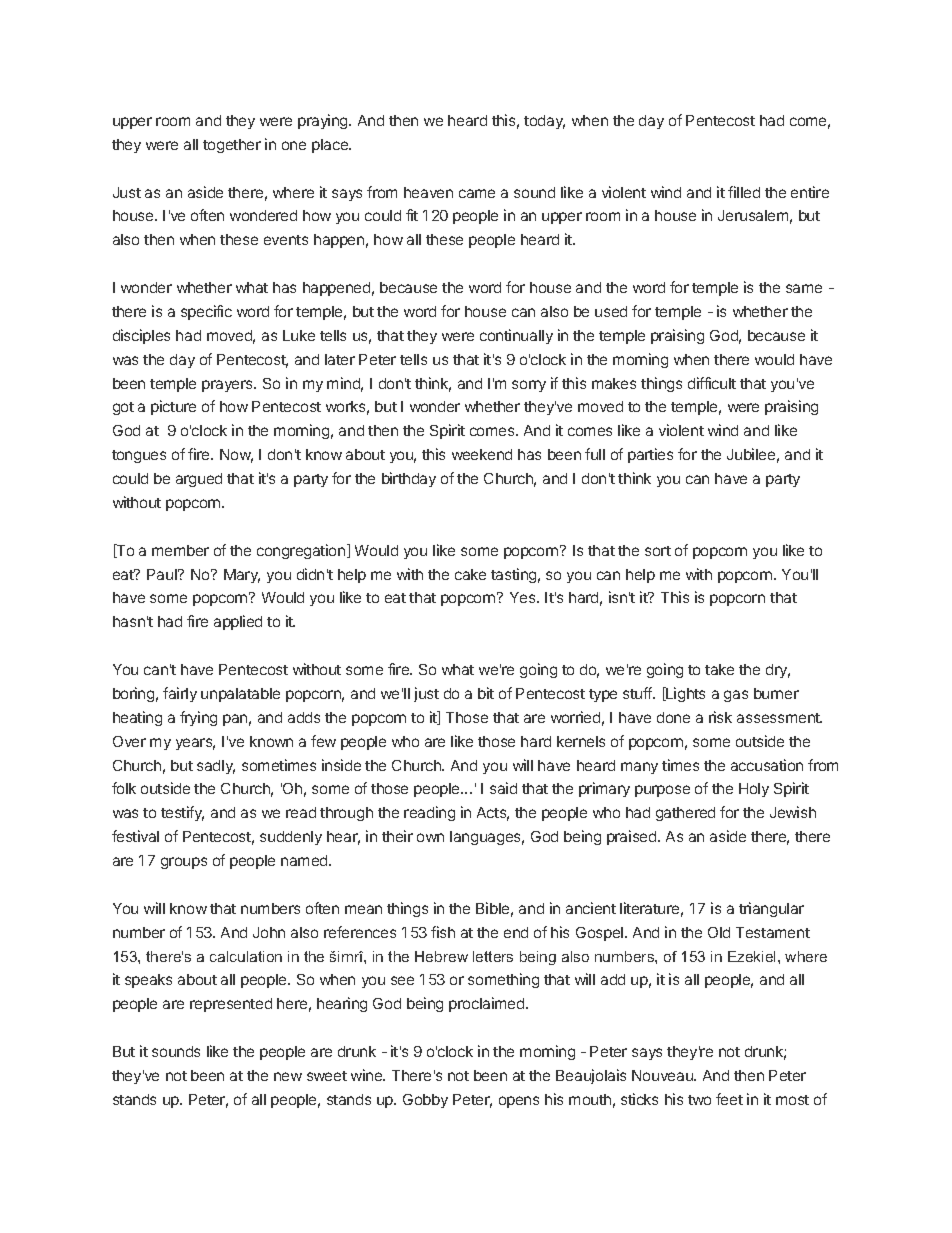  I want to click on applied, so click(238, 622).
